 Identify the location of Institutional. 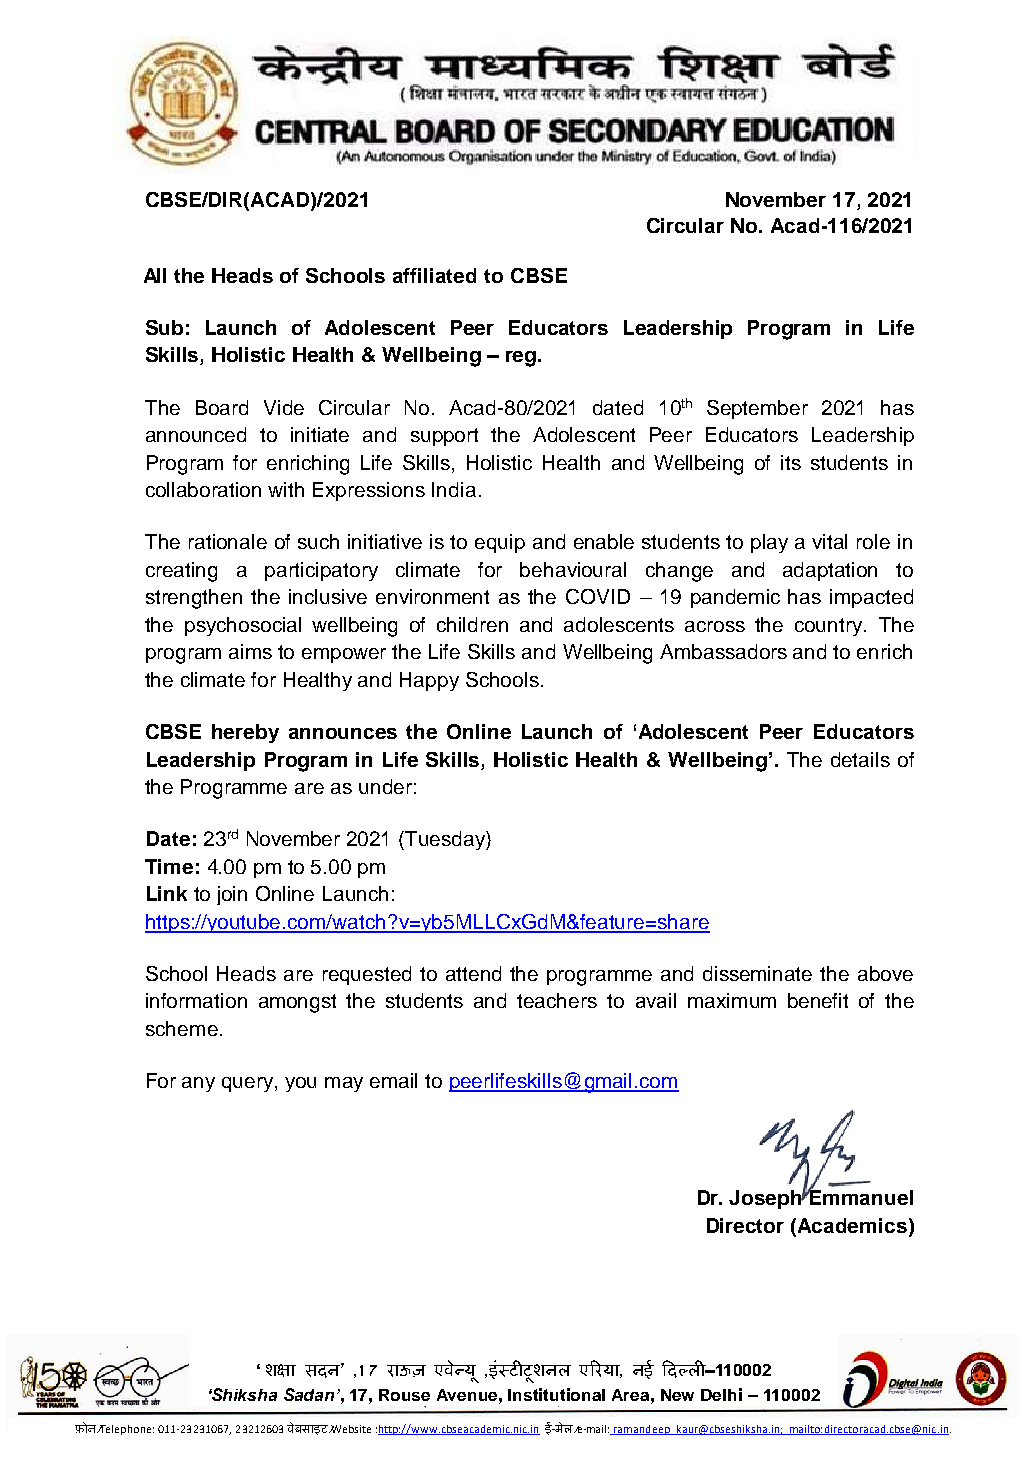
(556, 1394).
